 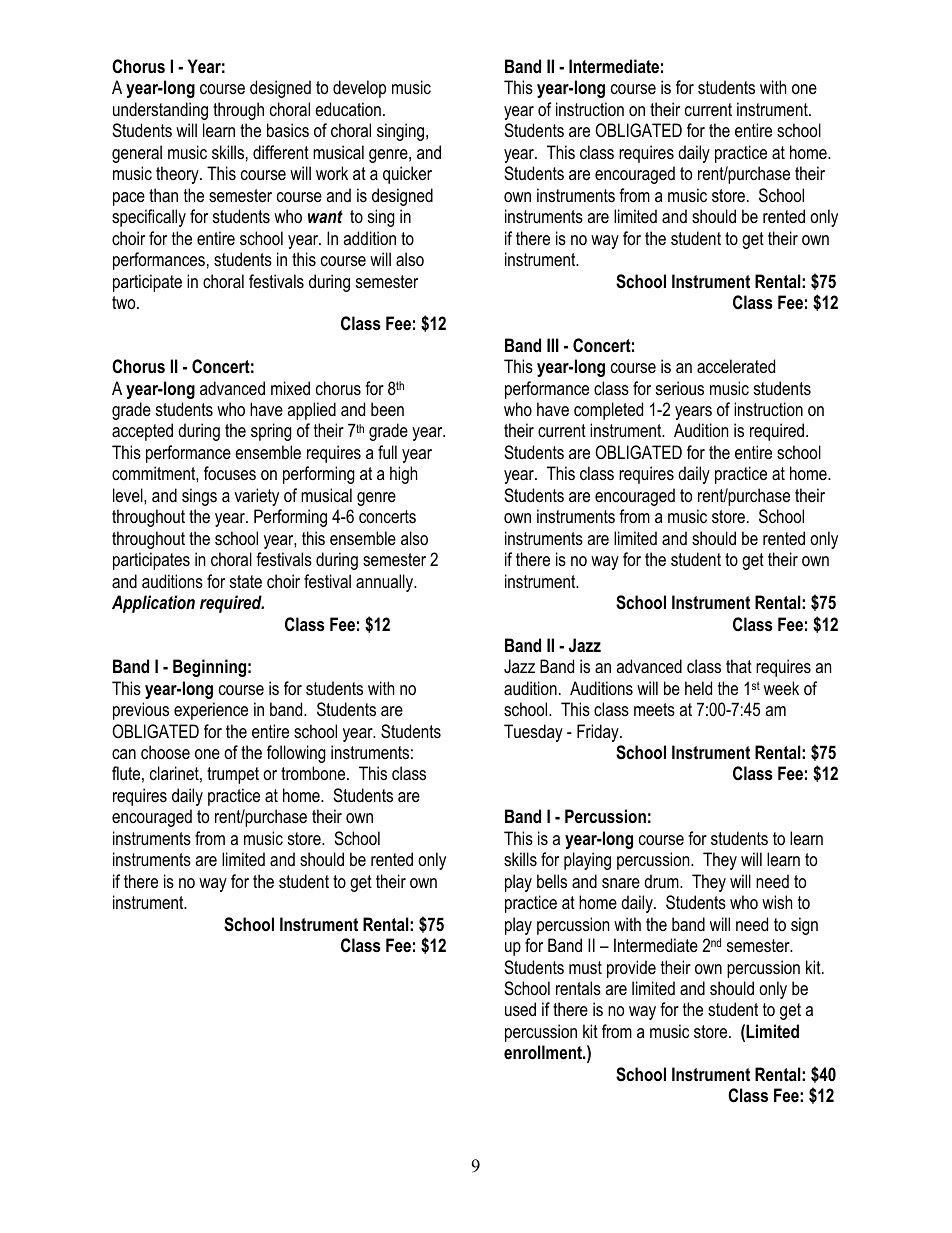 I want to click on III, so click(x=553, y=345).
